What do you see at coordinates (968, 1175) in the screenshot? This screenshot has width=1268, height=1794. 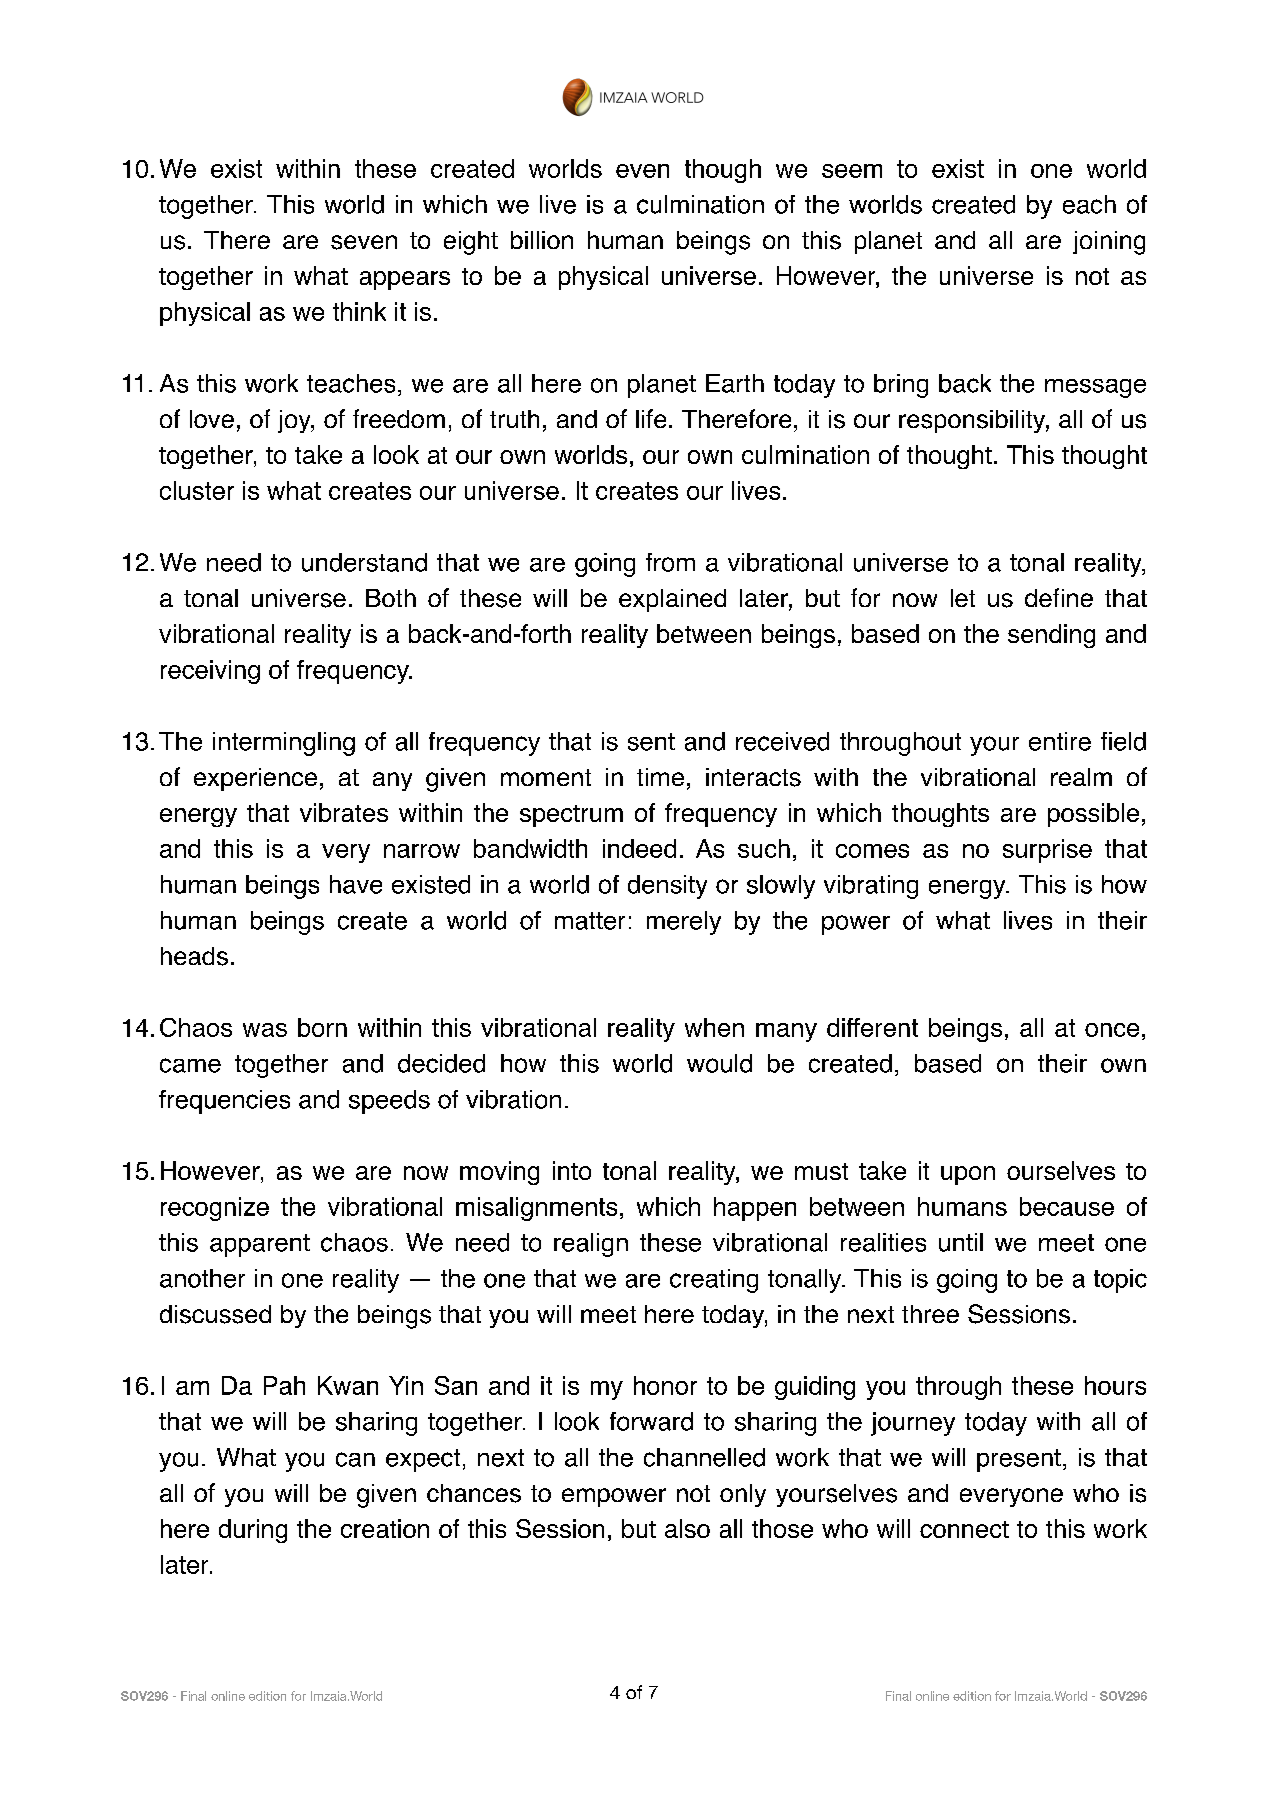 I see `upon` at bounding box center [968, 1175].
